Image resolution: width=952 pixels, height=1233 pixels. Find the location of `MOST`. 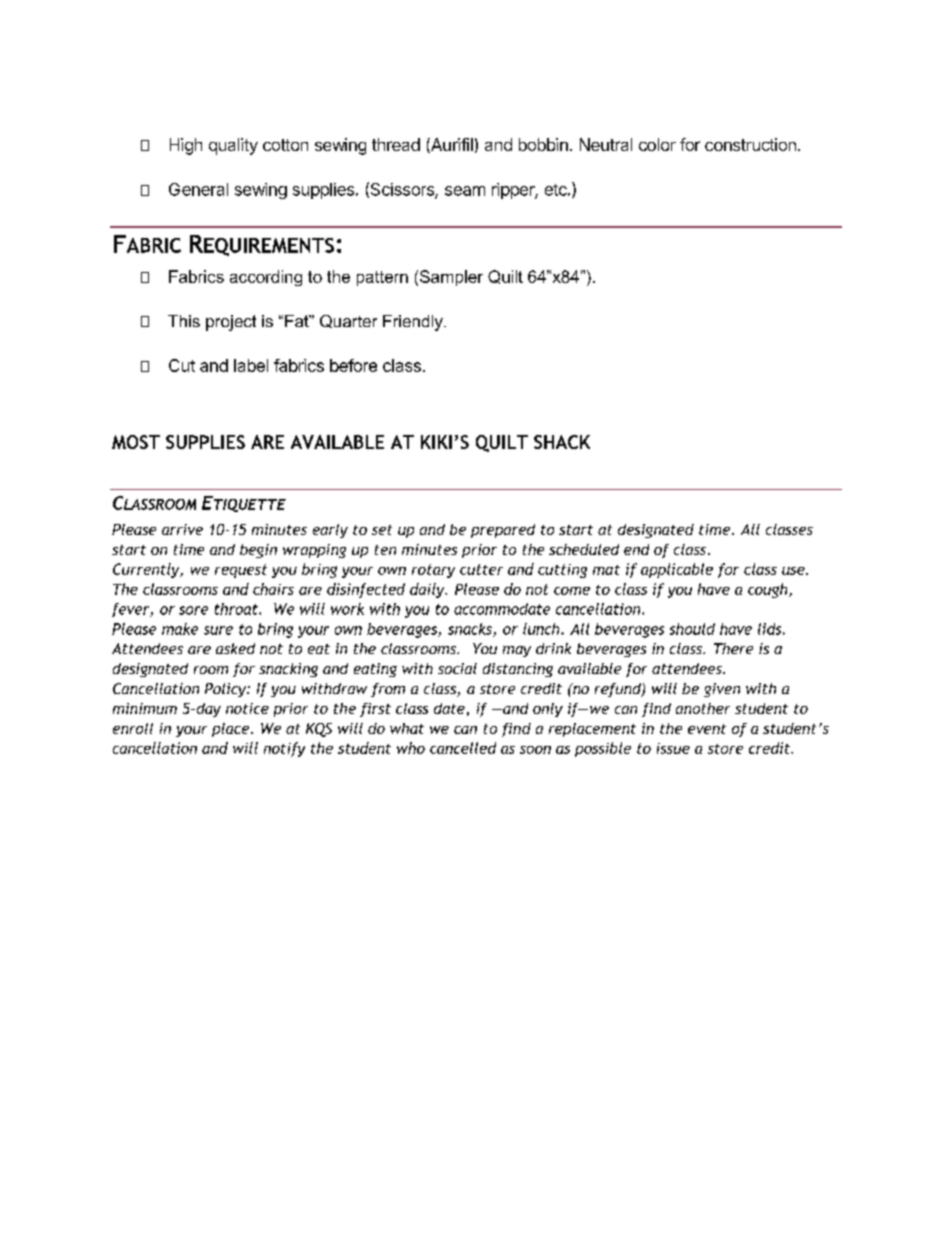

MOST is located at coordinates (136, 442).
